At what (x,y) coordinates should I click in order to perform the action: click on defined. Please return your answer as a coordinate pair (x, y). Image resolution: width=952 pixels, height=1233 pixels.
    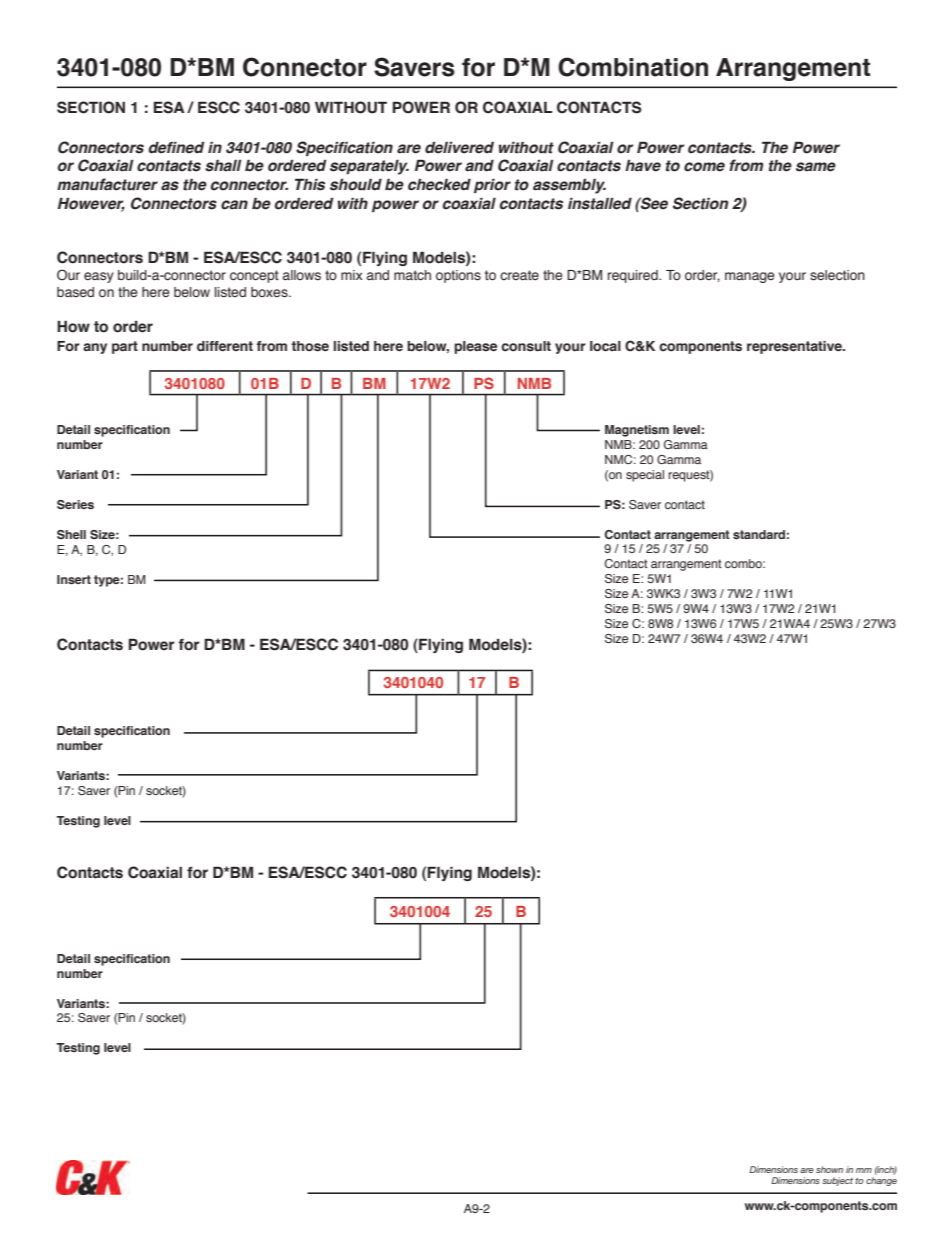
    Looking at the image, I should click on (176, 147).
